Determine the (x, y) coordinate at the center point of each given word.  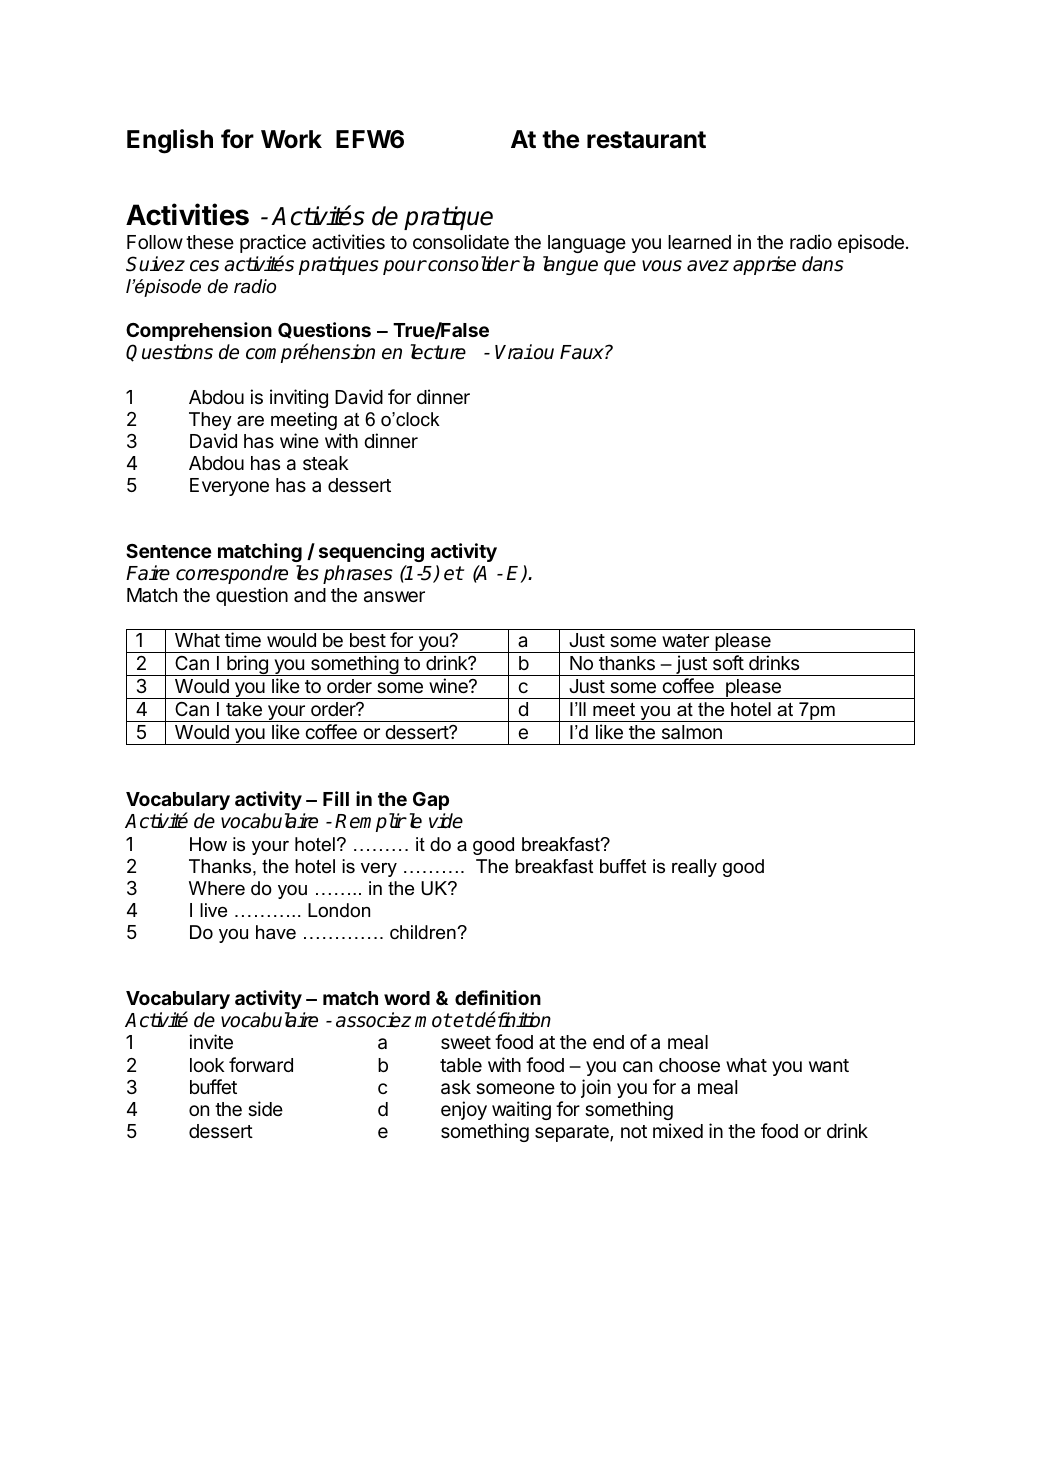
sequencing (371, 552)
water (685, 640)
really (694, 868)
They (210, 421)
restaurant (646, 140)
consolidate (461, 241)
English (170, 141)
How (208, 844)
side (265, 1108)
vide (446, 821)
